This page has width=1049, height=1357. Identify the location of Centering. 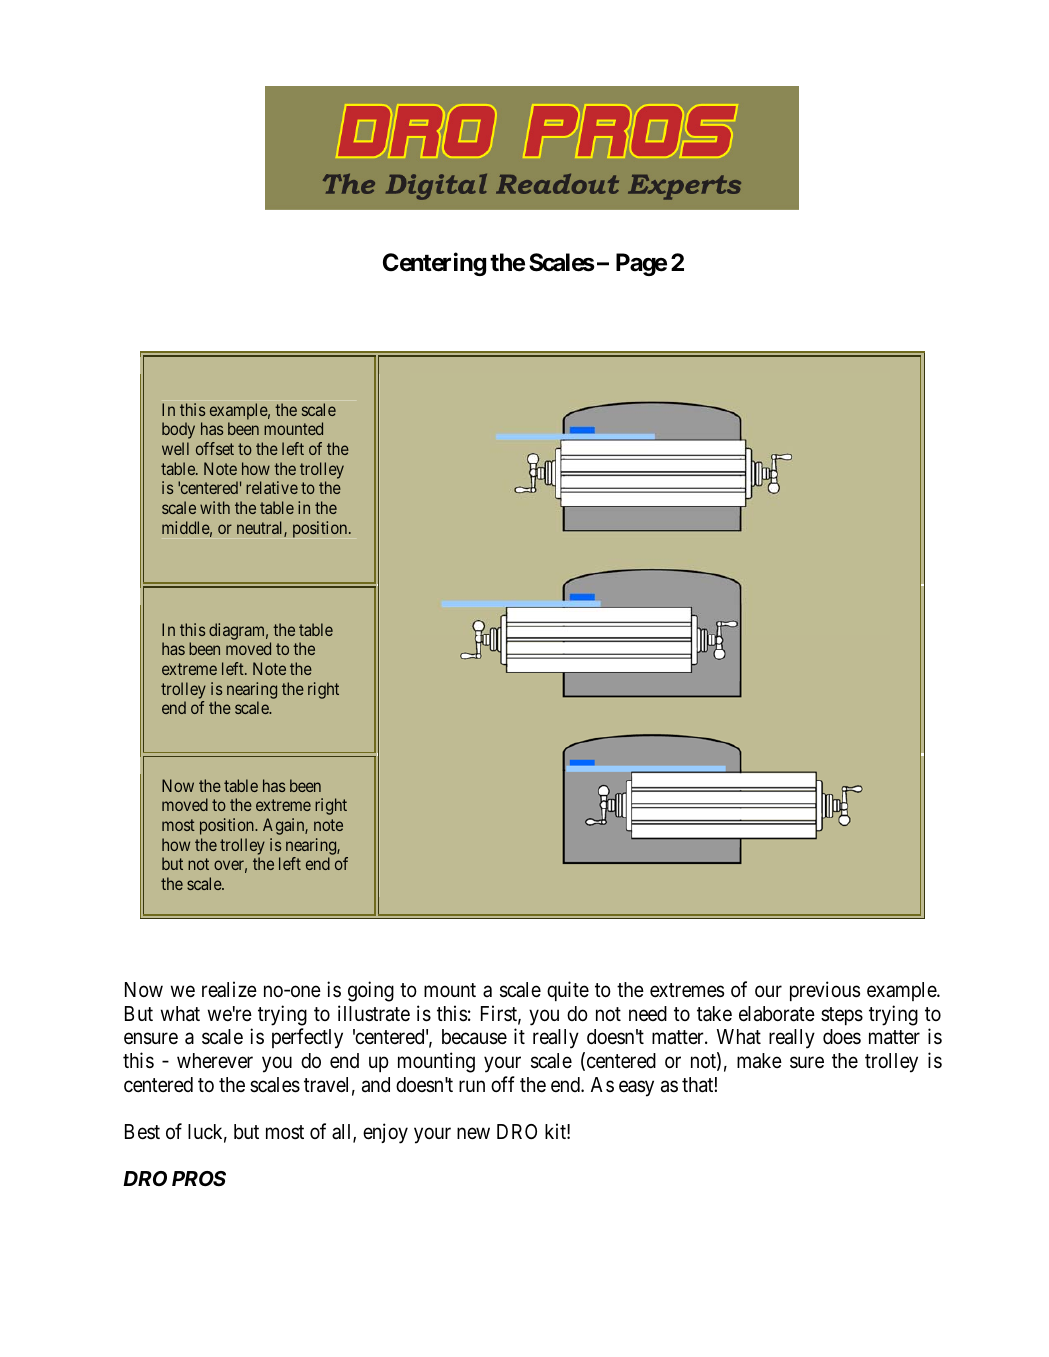
(434, 264).
